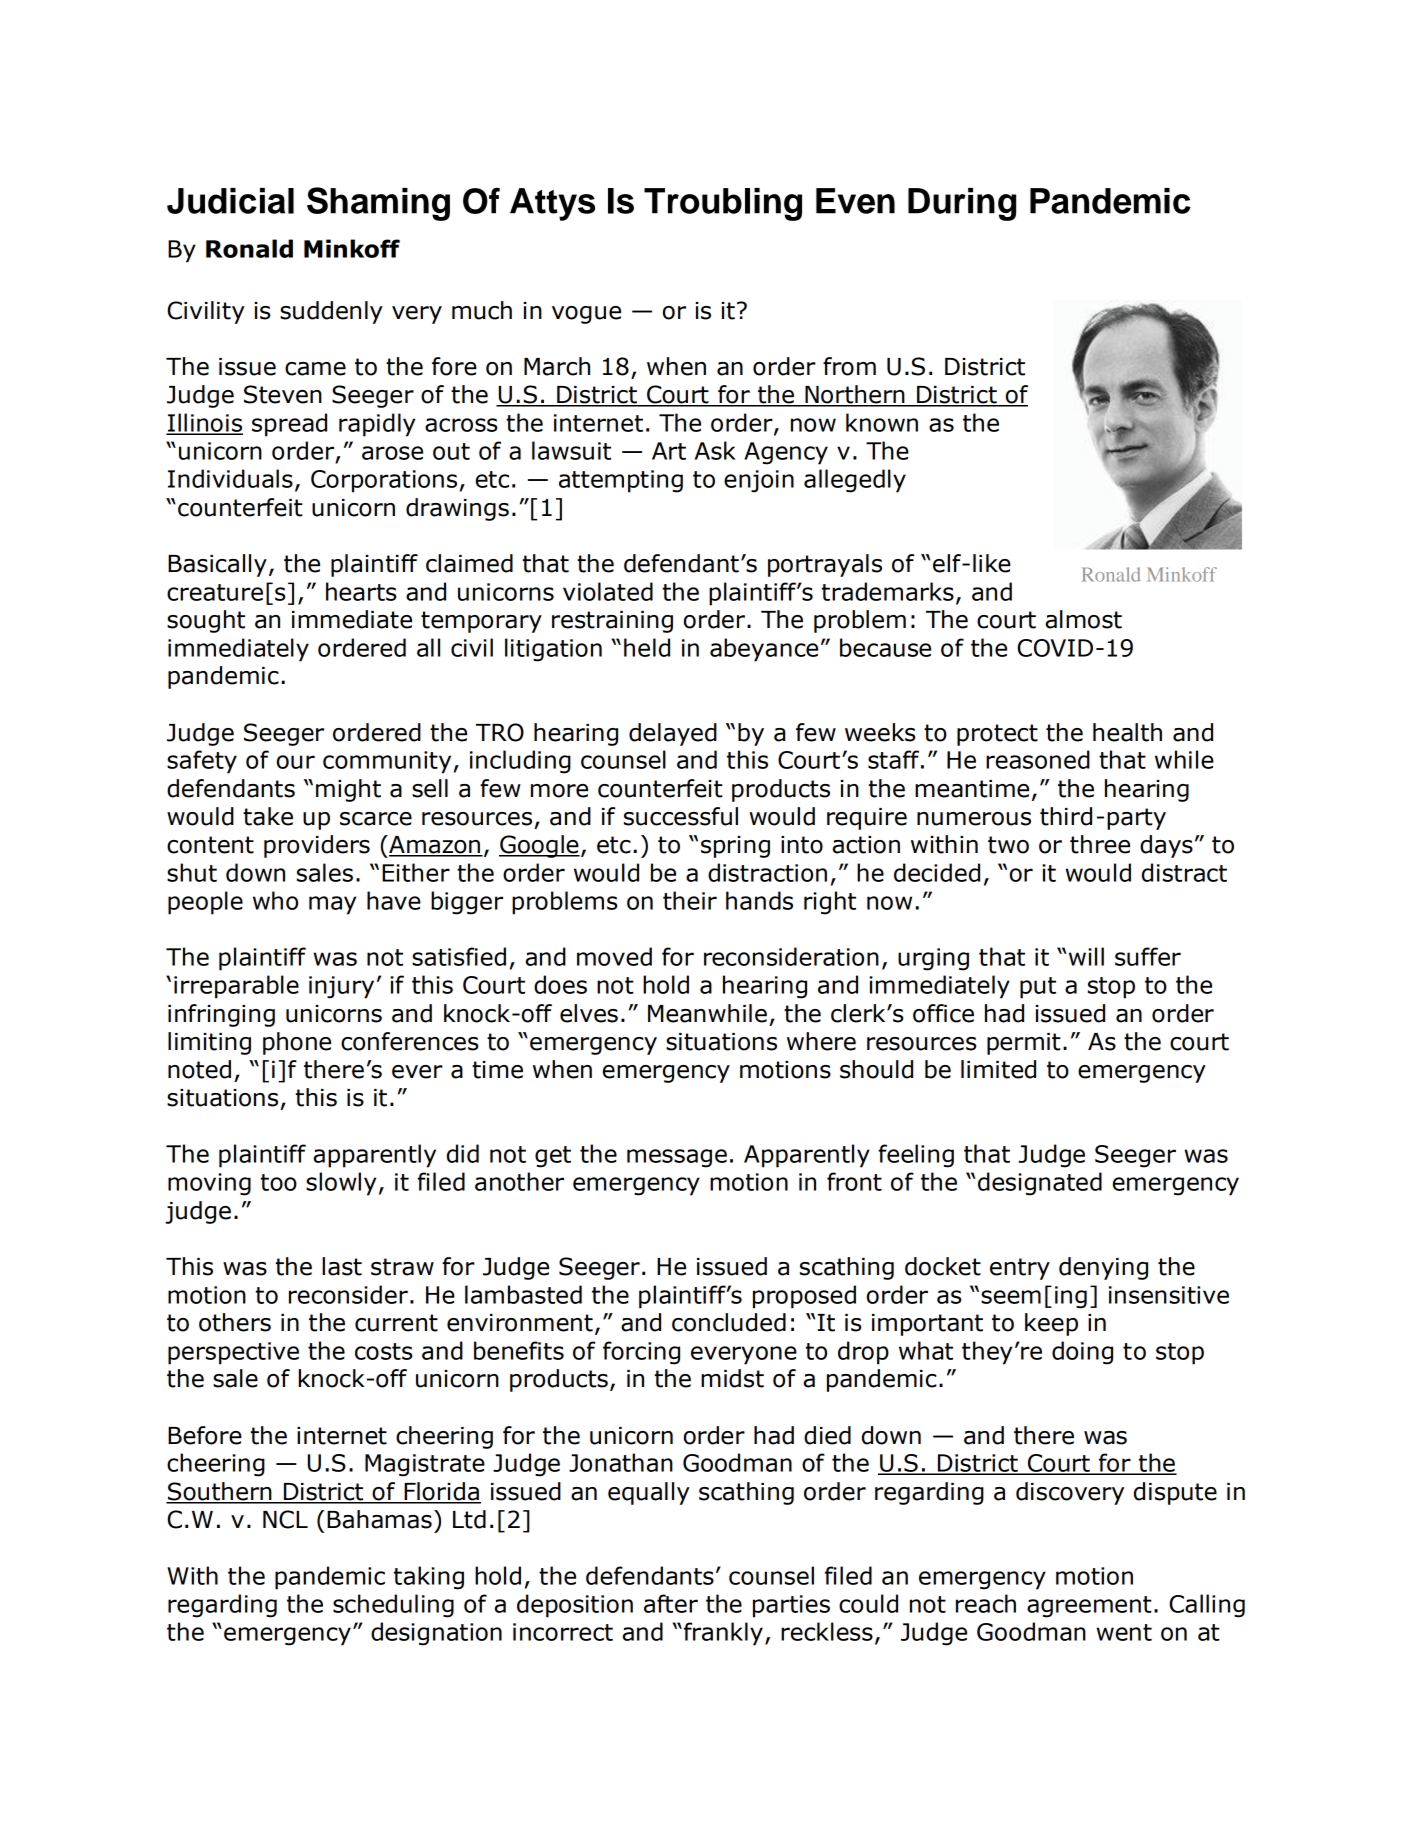 The width and height of the page is (1415, 1832). Describe the element at coordinates (1084, 619) in the page. I see `almost` at that location.
